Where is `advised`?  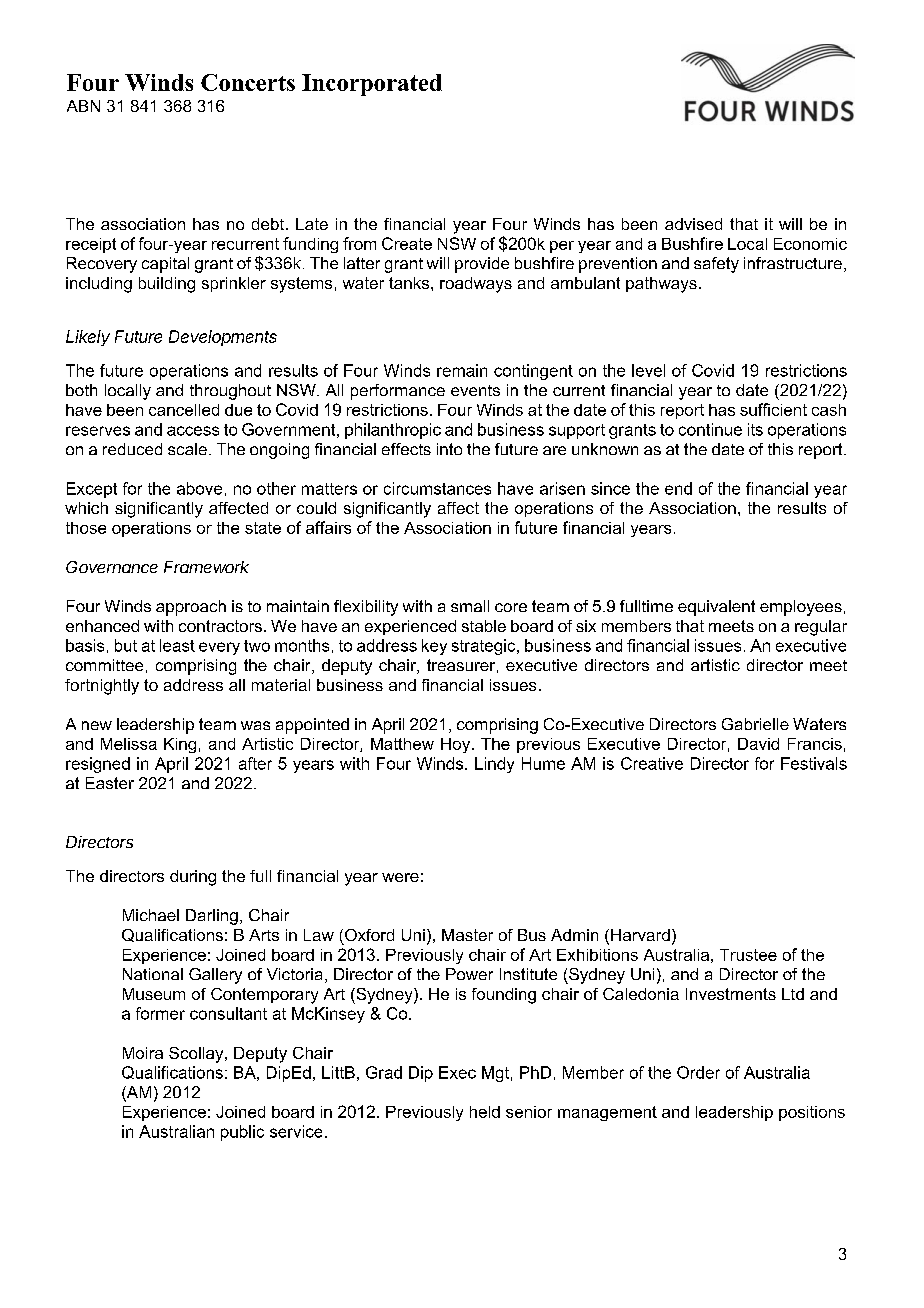 advised is located at coordinates (693, 224).
